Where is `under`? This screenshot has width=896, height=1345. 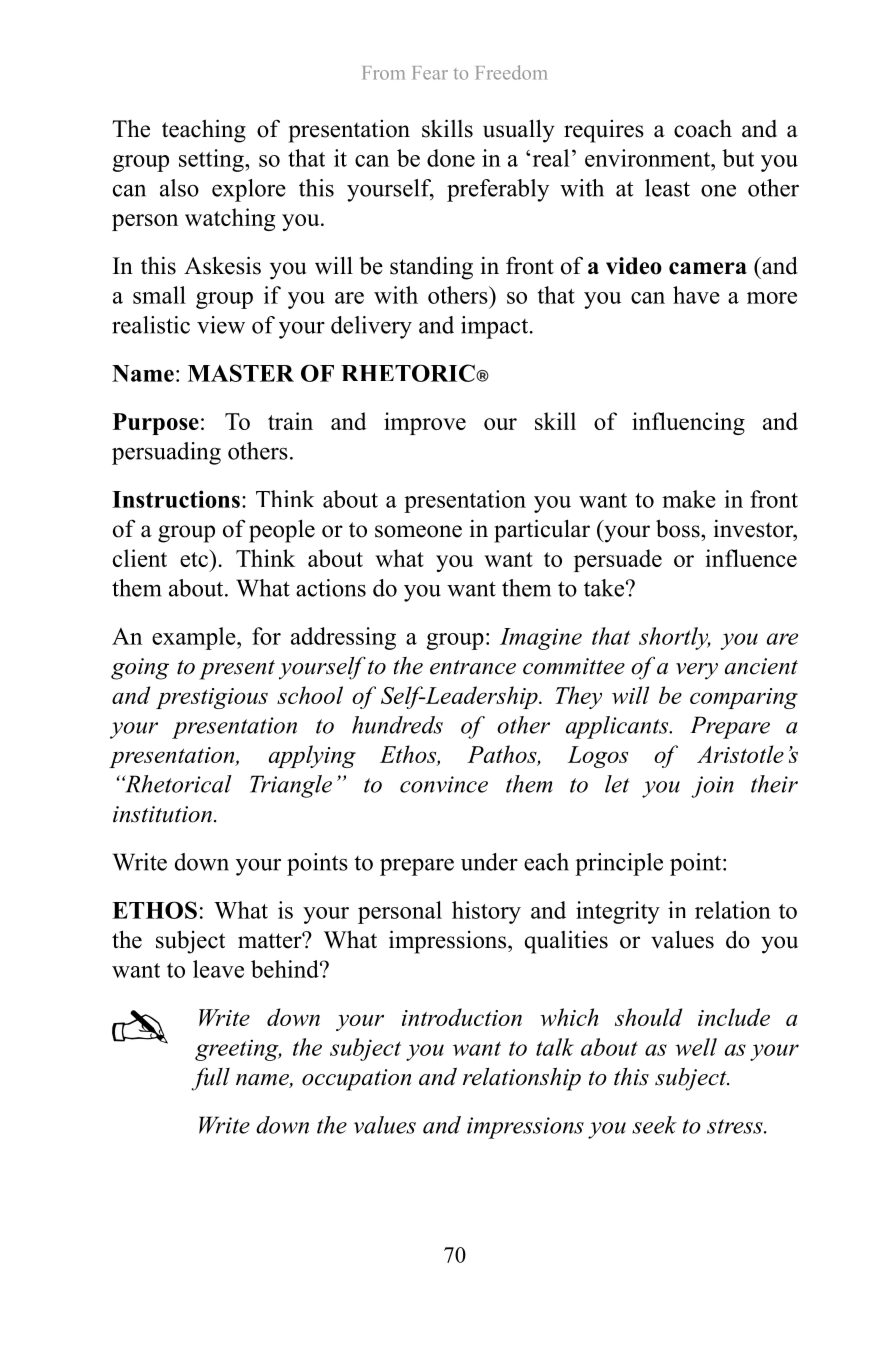
under is located at coordinates (489, 862).
